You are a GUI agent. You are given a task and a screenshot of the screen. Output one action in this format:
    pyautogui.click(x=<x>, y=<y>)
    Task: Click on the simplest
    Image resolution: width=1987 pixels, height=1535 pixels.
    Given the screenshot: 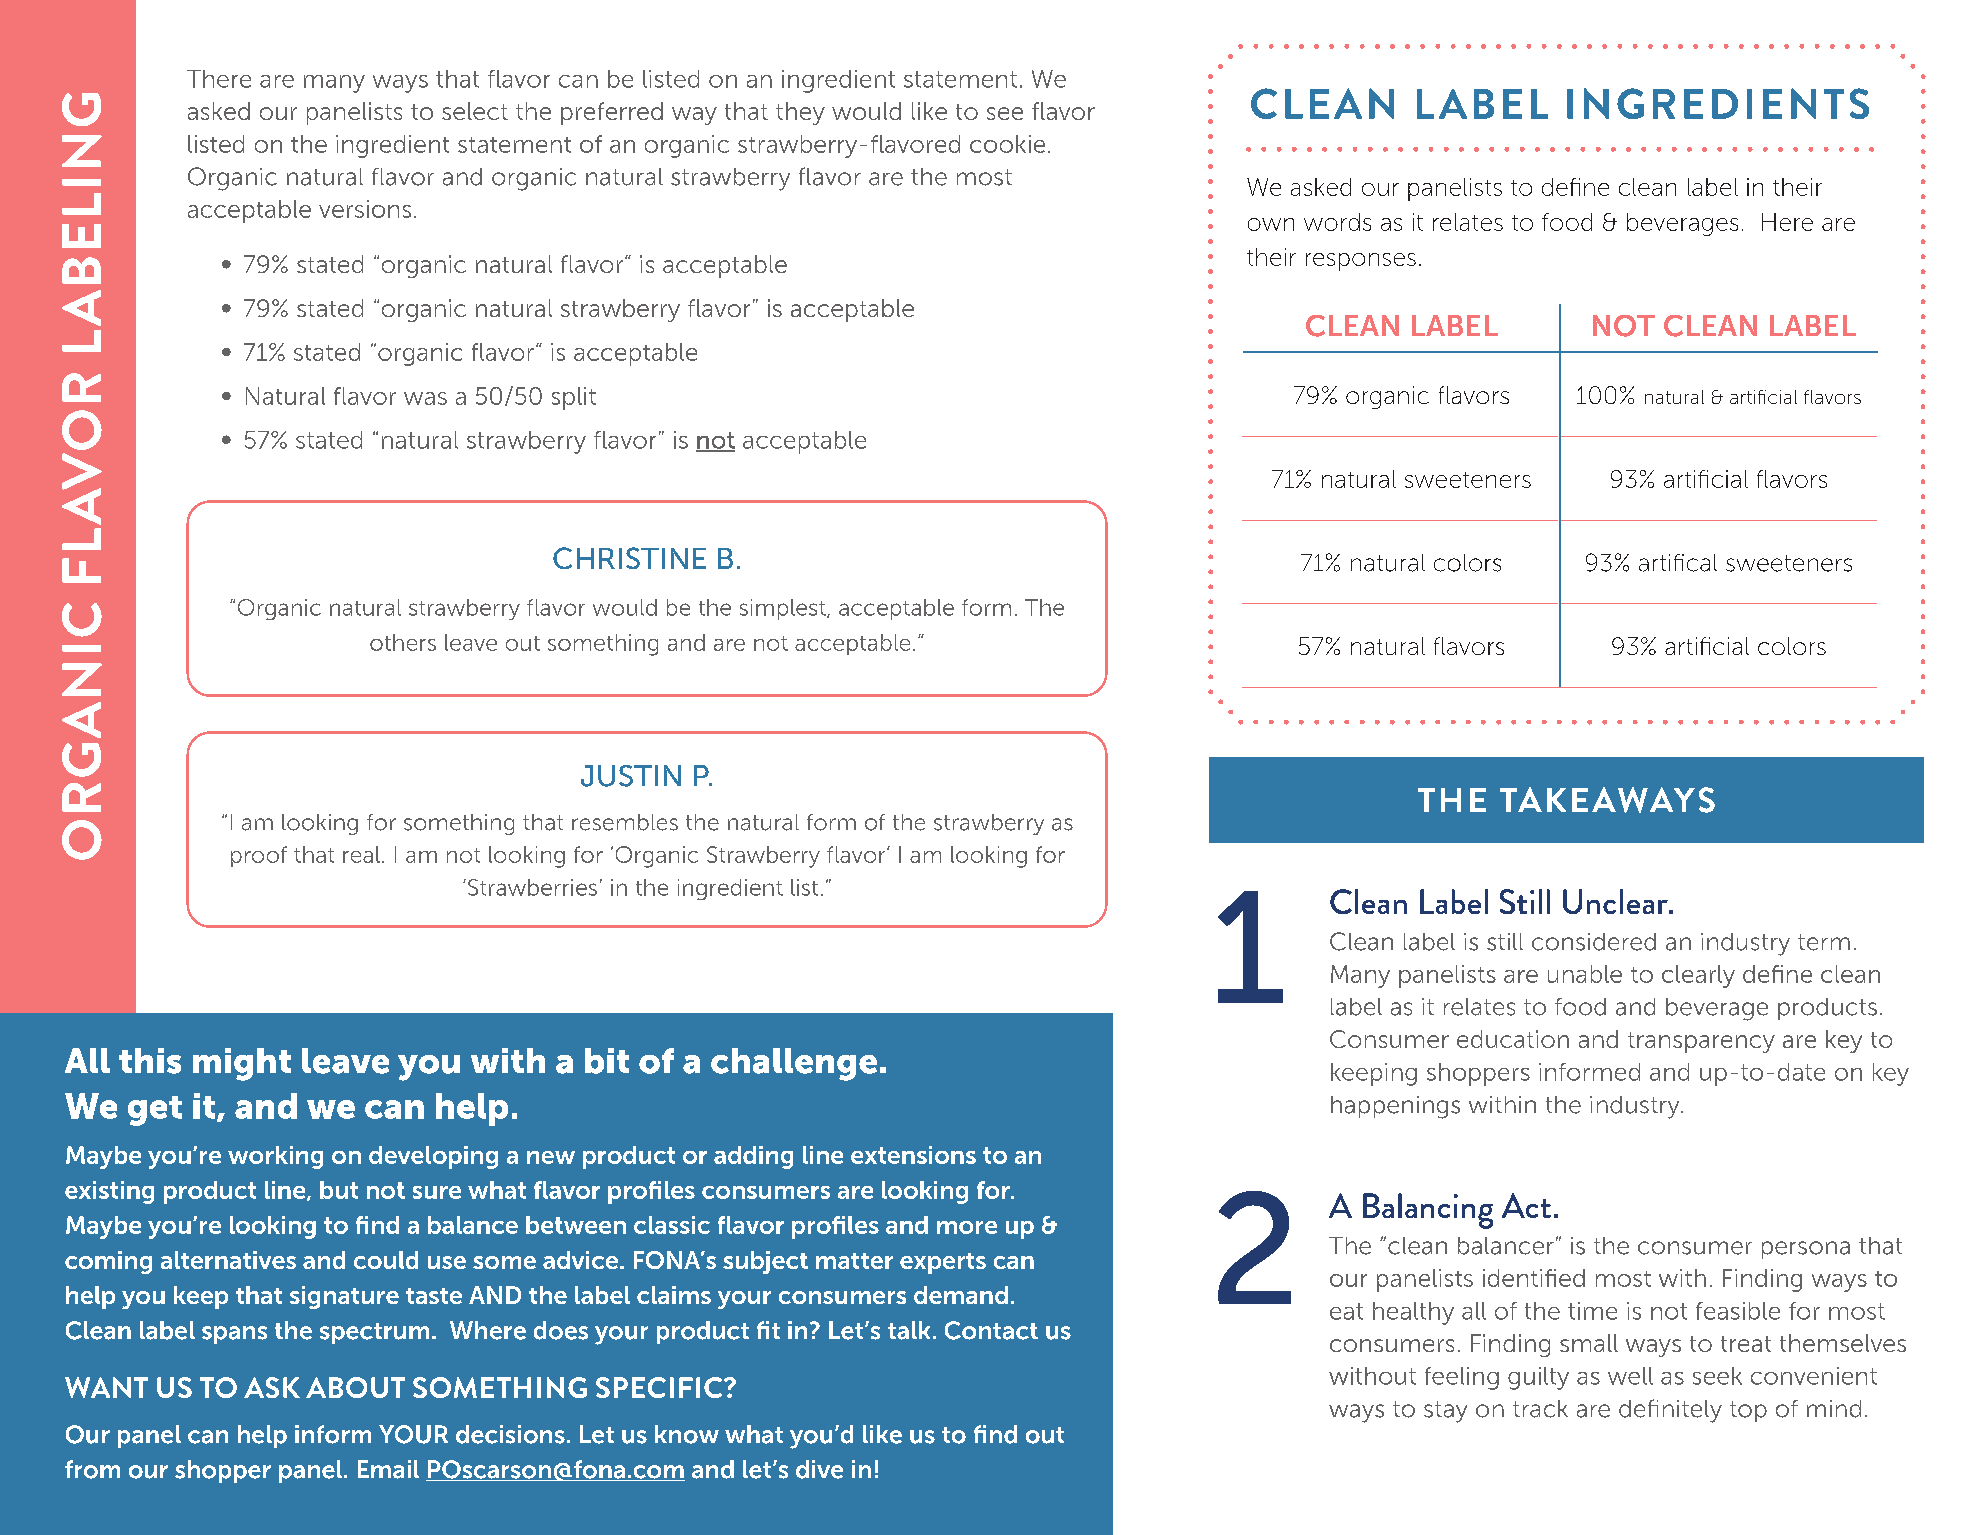 What is the action you would take?
    pyautogui.click(x=784, y=609)
